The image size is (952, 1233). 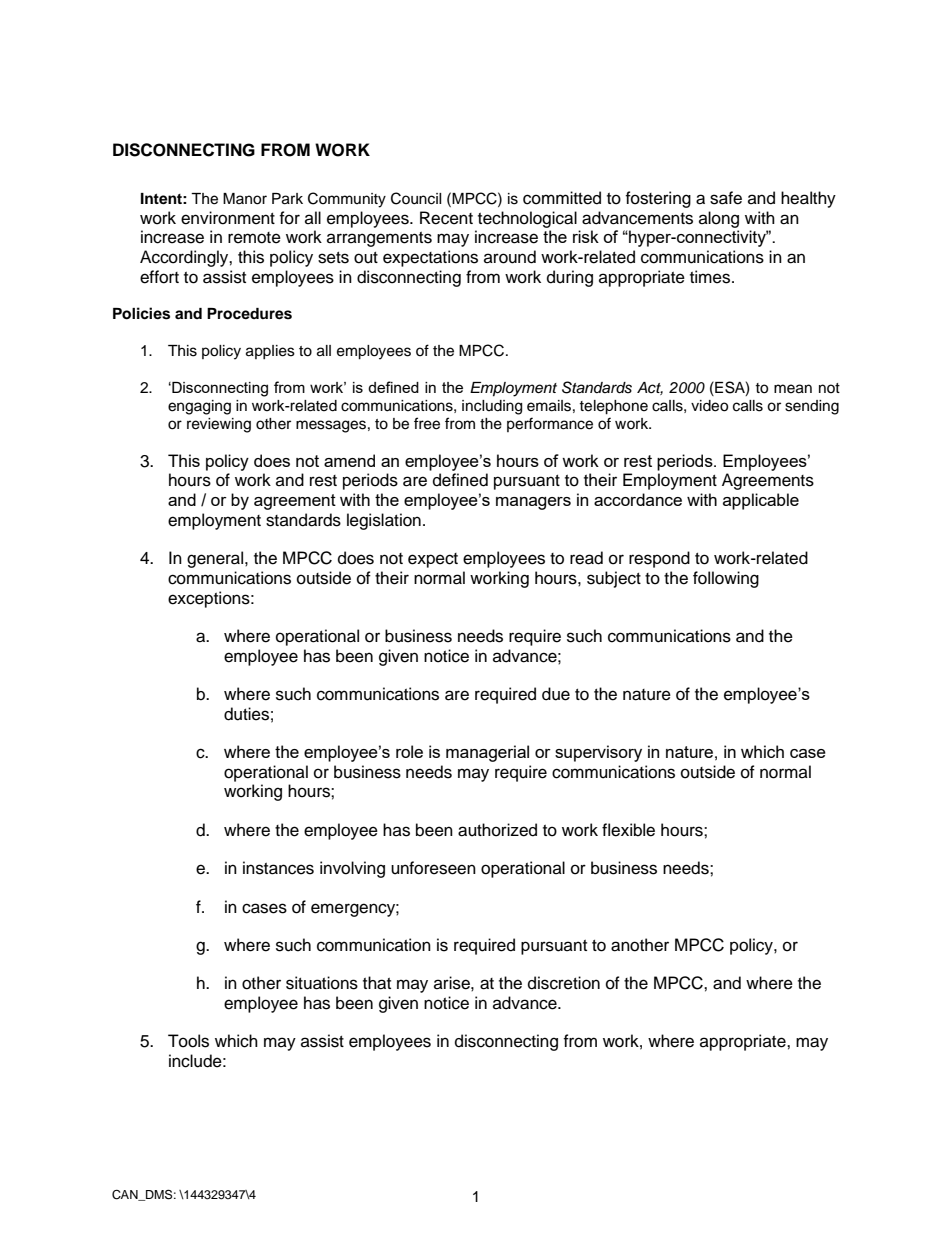 I want to click on Tools, so click(x=188, y=1041).
